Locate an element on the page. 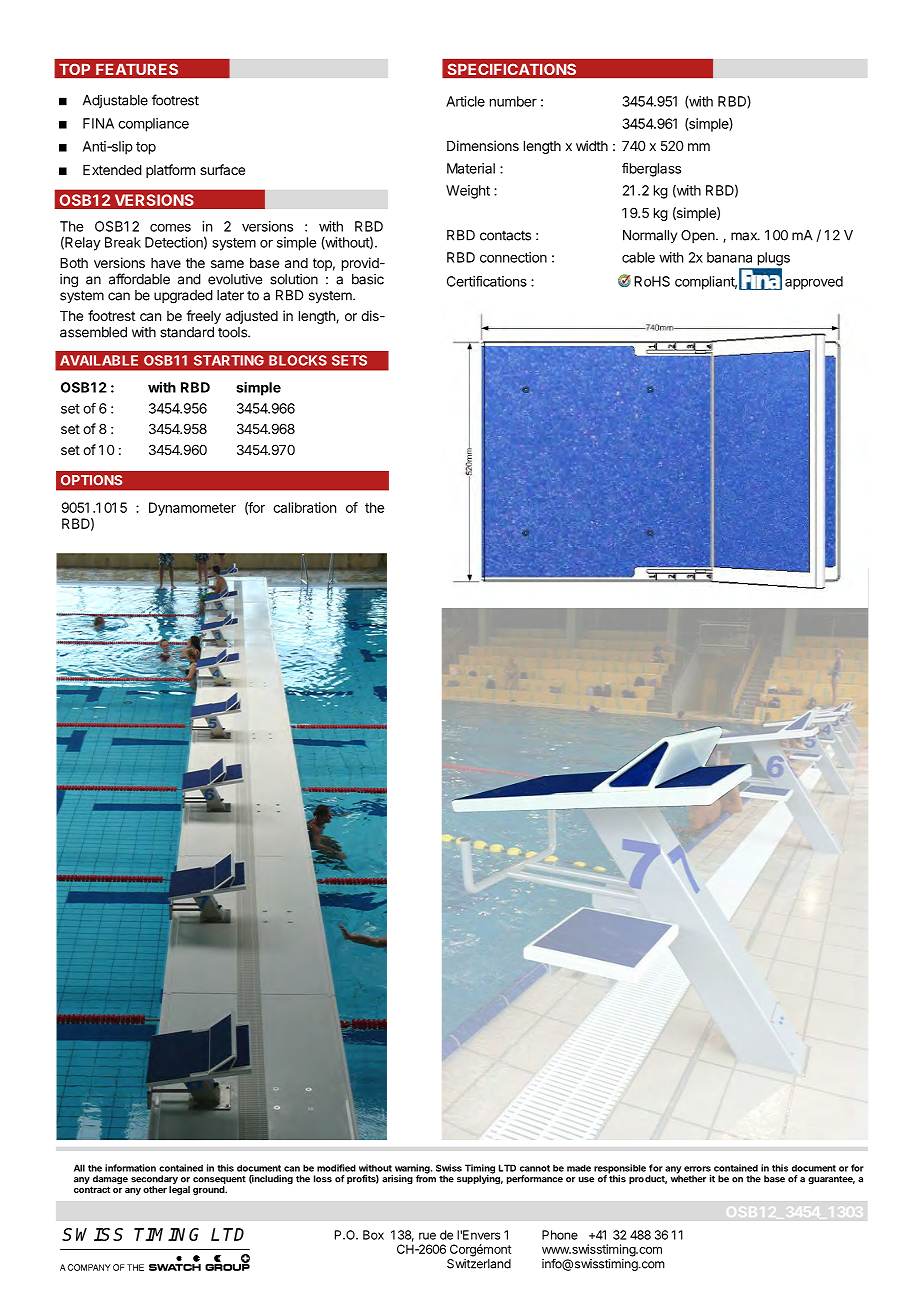  warning is located at coordinates (413, 1170).
